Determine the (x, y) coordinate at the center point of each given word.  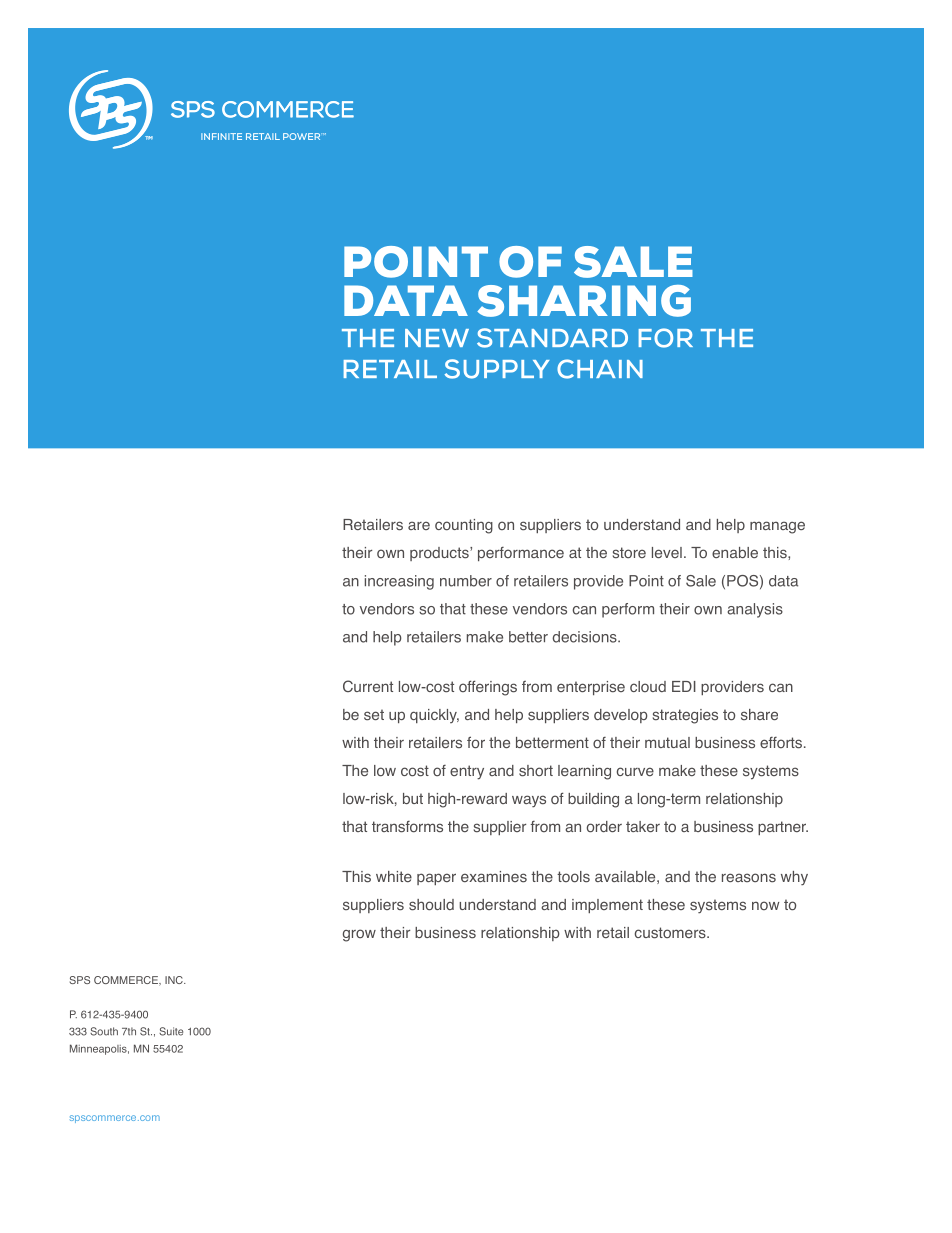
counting (464, 526)
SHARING (584, 301)
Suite (171, 1031)
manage (777, 527)
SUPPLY (497, 369)
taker (643, 826)
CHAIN (600, 369)
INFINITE (221, 136)
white (394, 876)
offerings (488, 688)
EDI (684, 686)
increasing (399, 582)
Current (368, 686)
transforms (407, 827)
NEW (437, 338)
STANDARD (552, 338)
